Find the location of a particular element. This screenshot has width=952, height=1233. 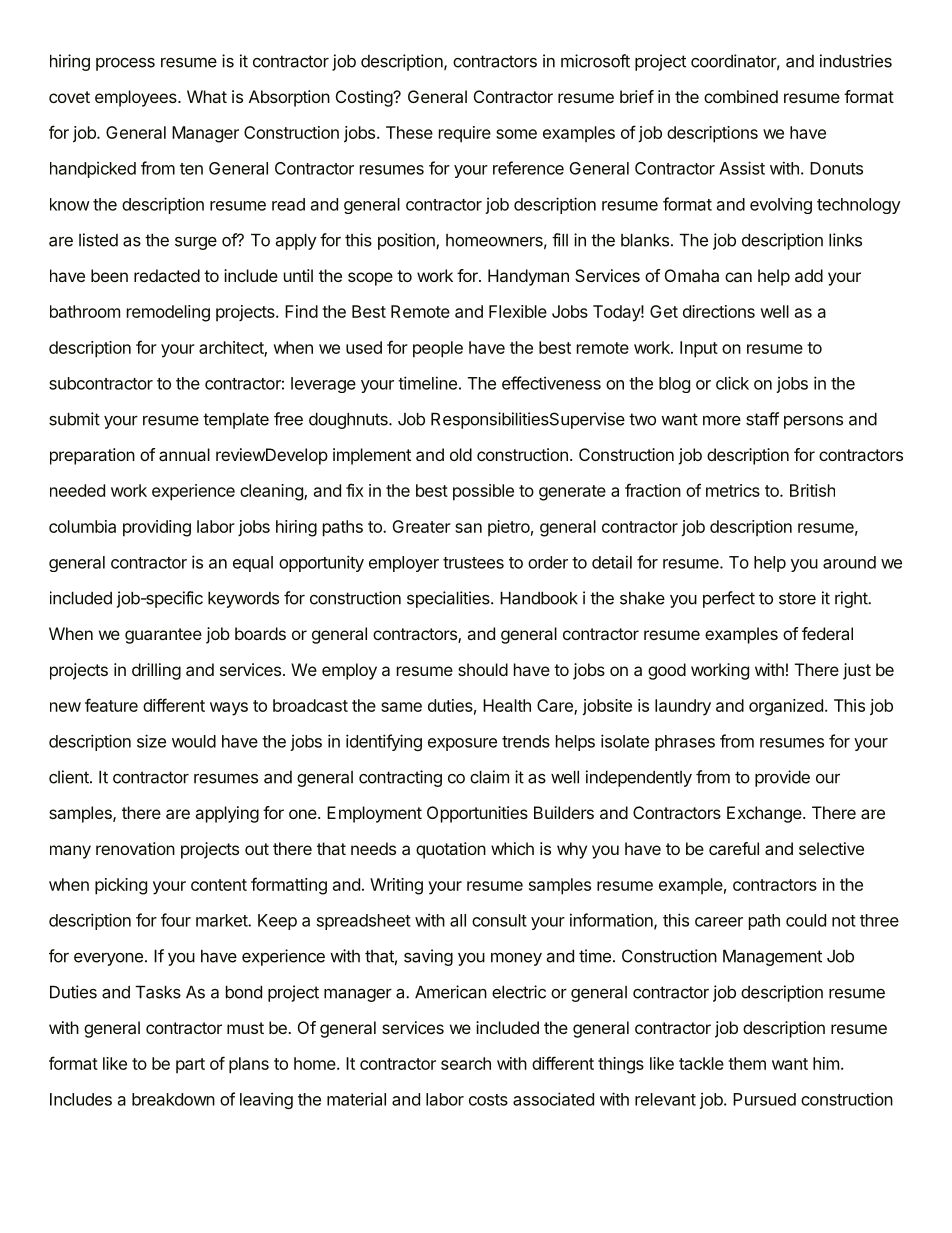

store is located at coordinates (797, 598).
